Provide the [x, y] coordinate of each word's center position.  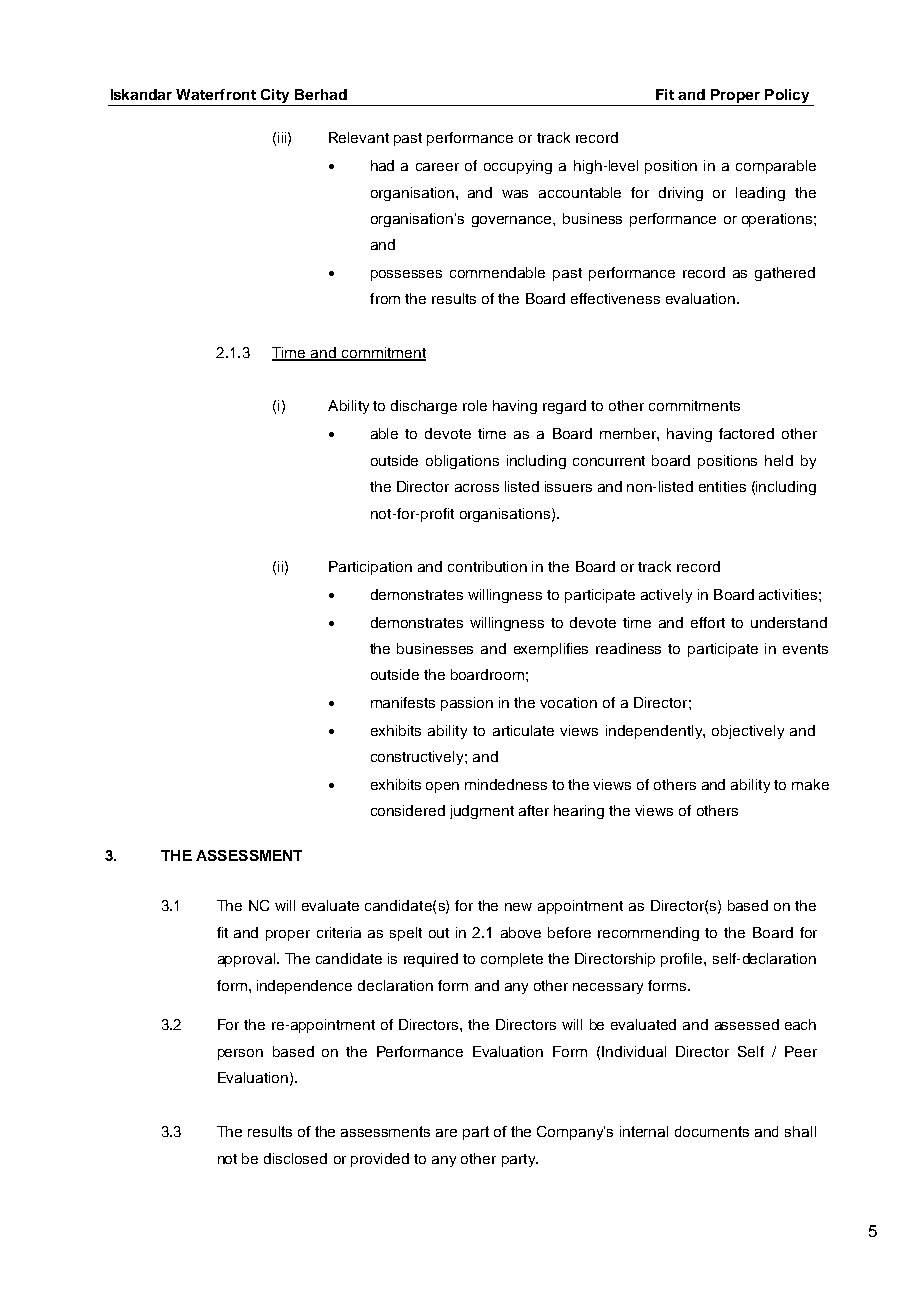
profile [683, 960]
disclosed [295, 1158]
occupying [518, 167]
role [475, 405]
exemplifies [551, 650]
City [275, 96]
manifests [403, 702]
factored [746, 433]
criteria [339, 932]
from [385, 298]
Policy [787, 97]
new [518, 907]
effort [708, 622]
